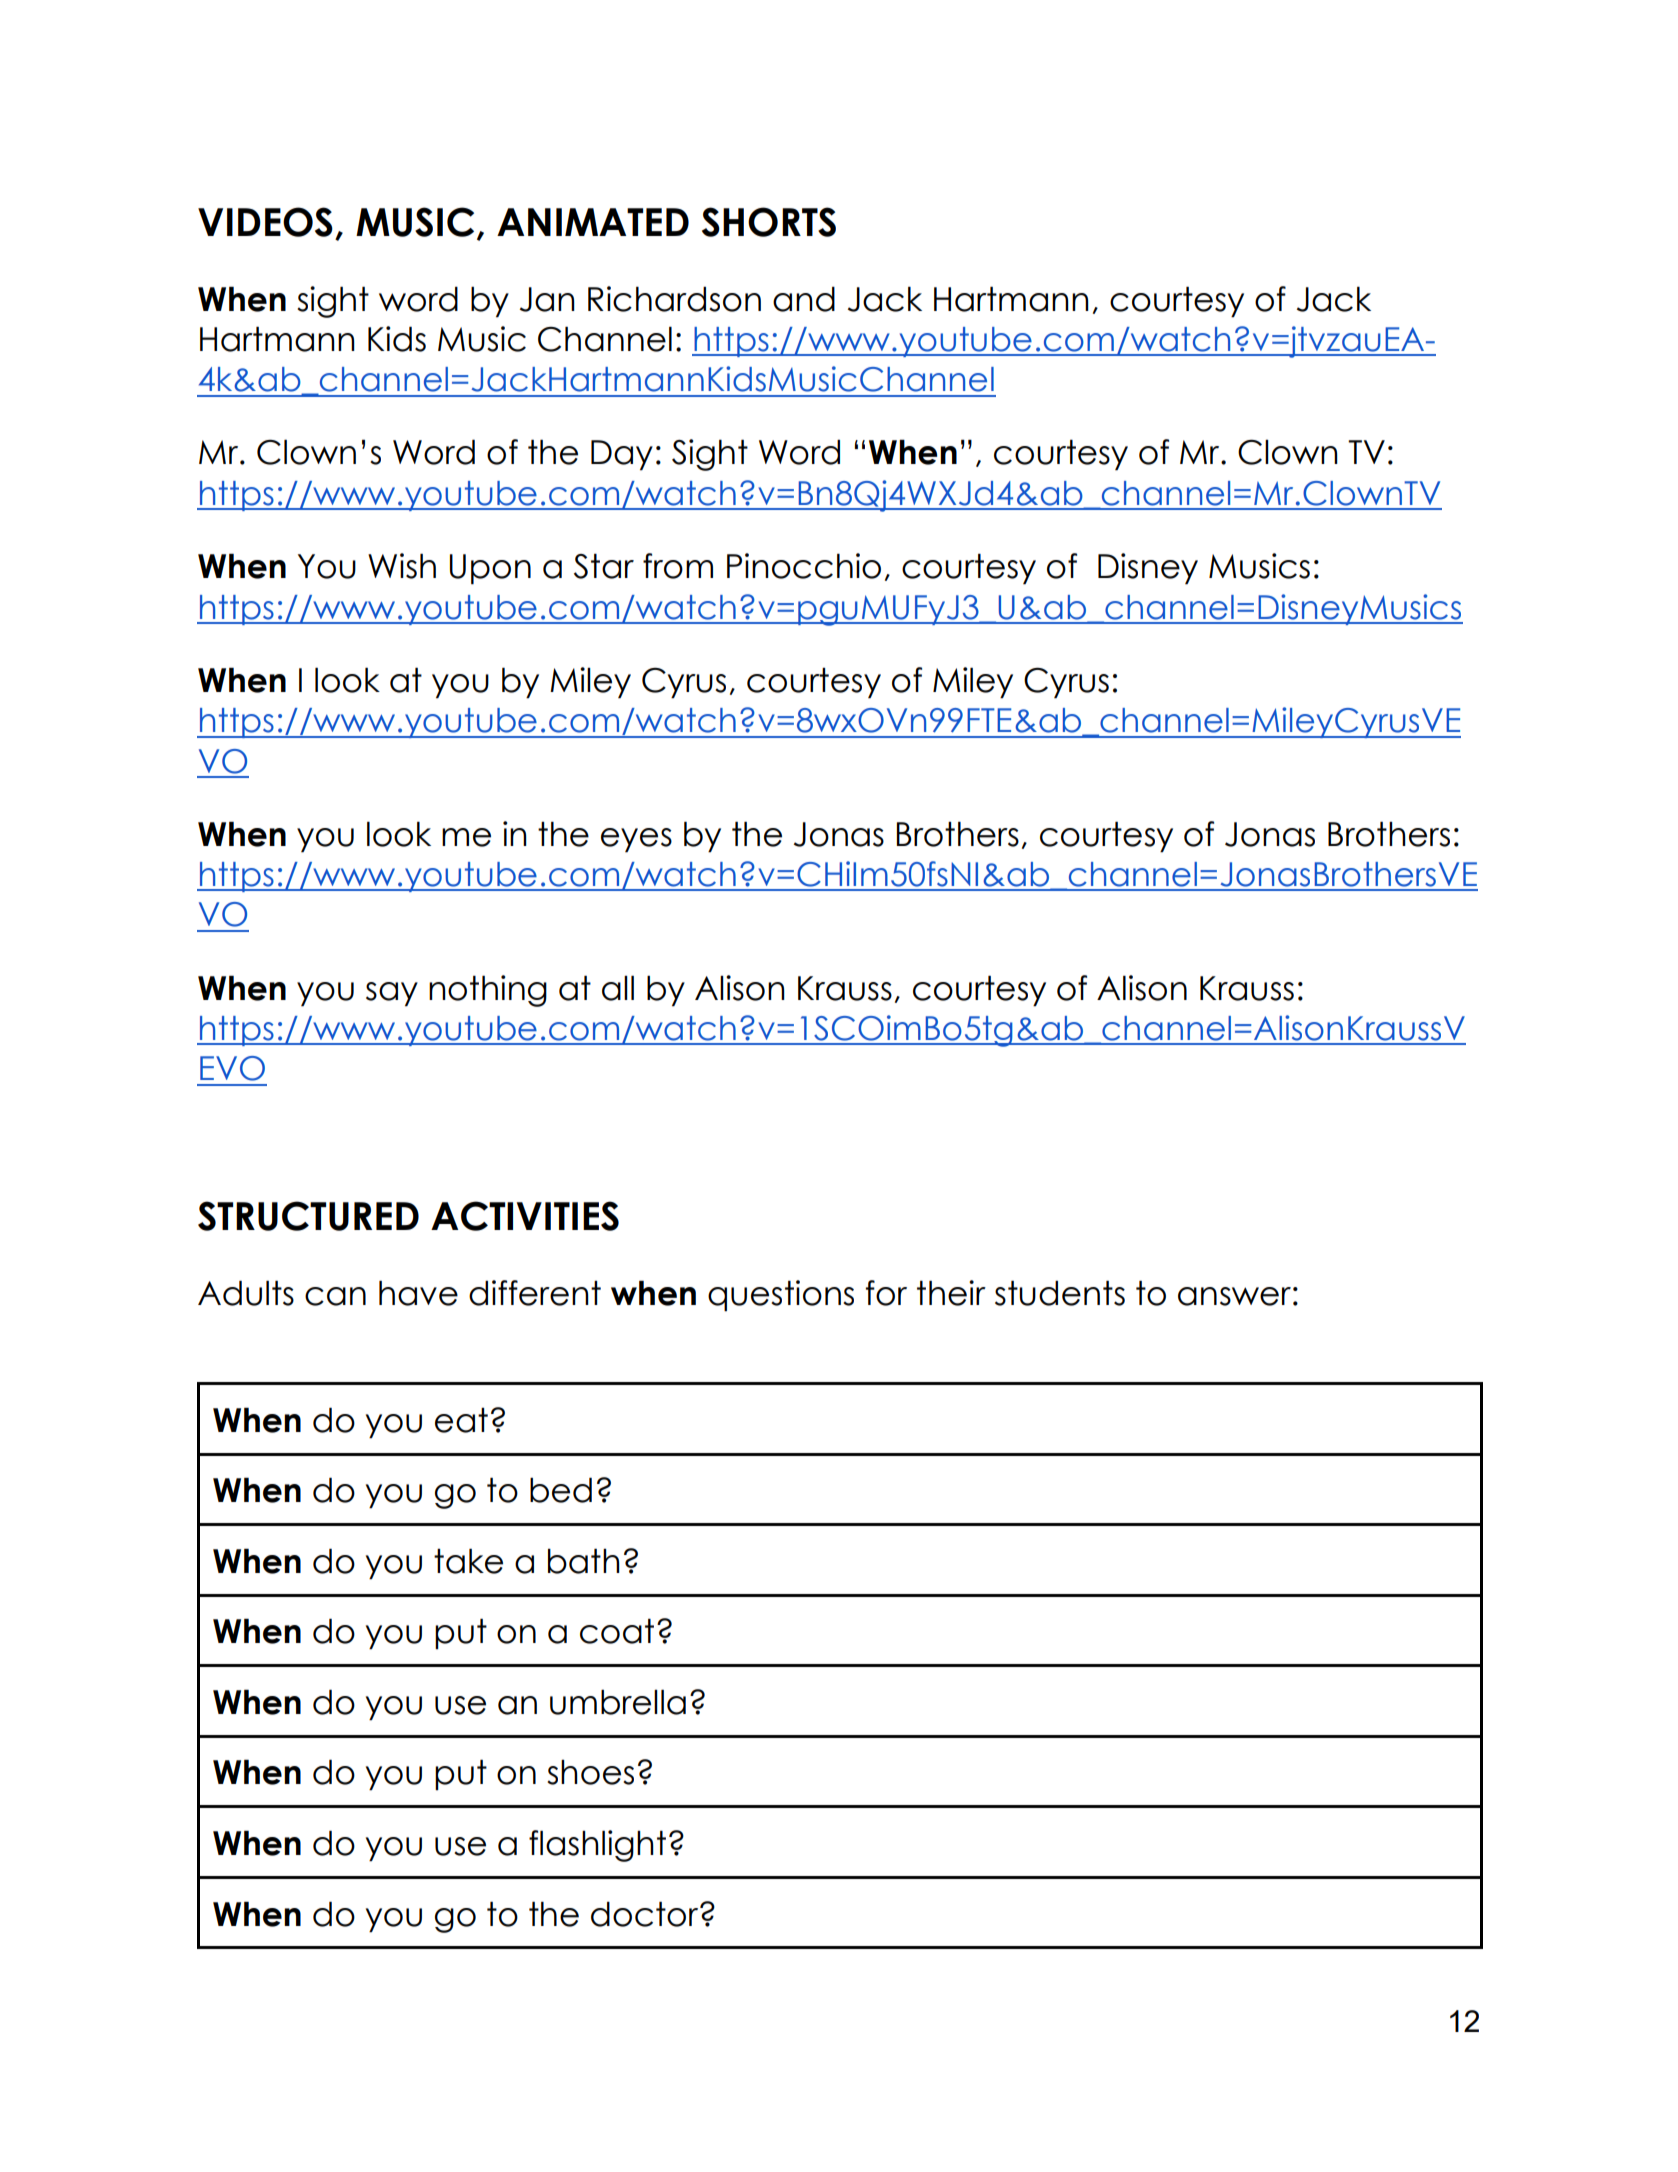 The image size is (1678, 2172). I want to click on ACTIVITIES, so click(525, 1216).
